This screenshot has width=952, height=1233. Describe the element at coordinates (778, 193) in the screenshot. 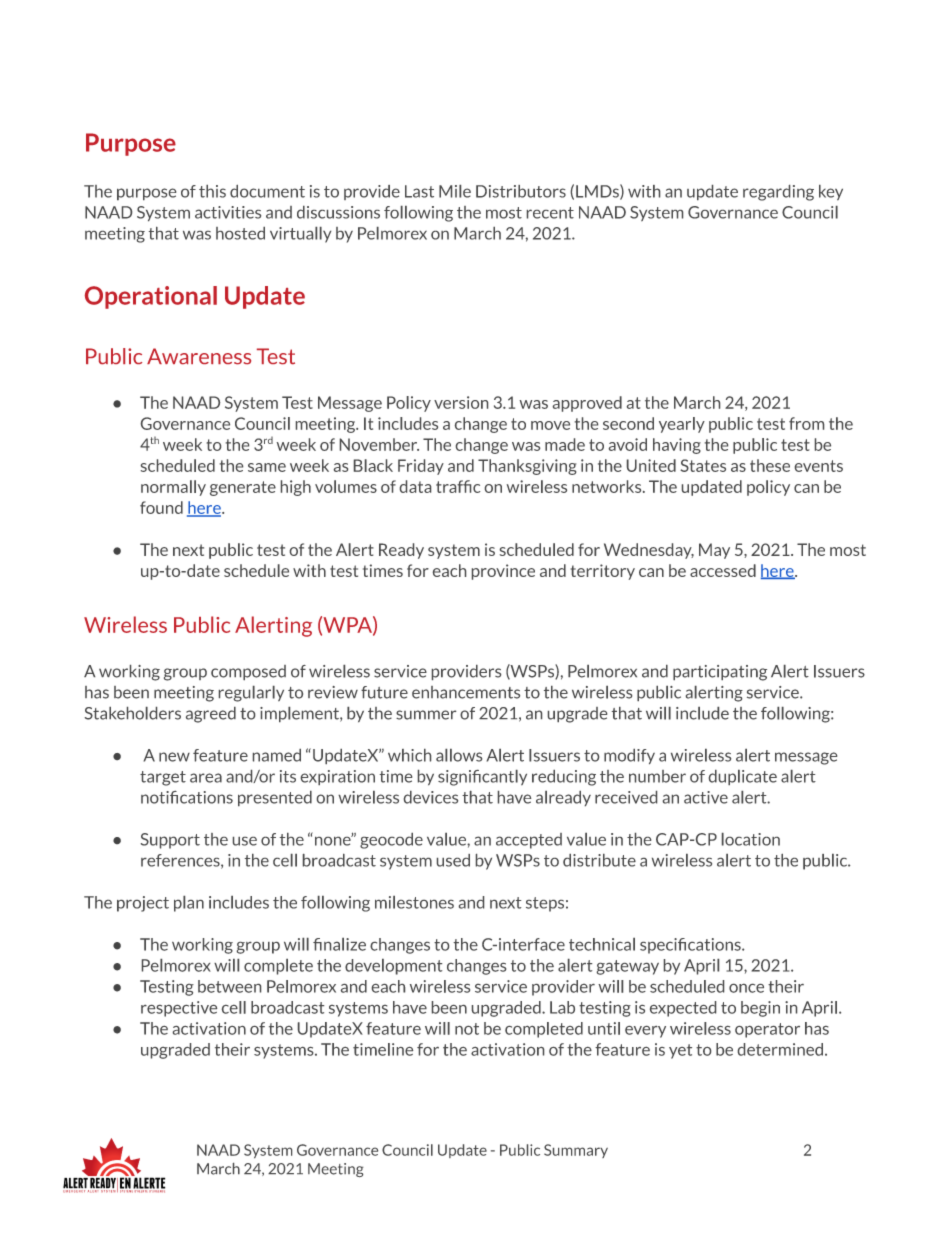

I see `regarding` at that location.
